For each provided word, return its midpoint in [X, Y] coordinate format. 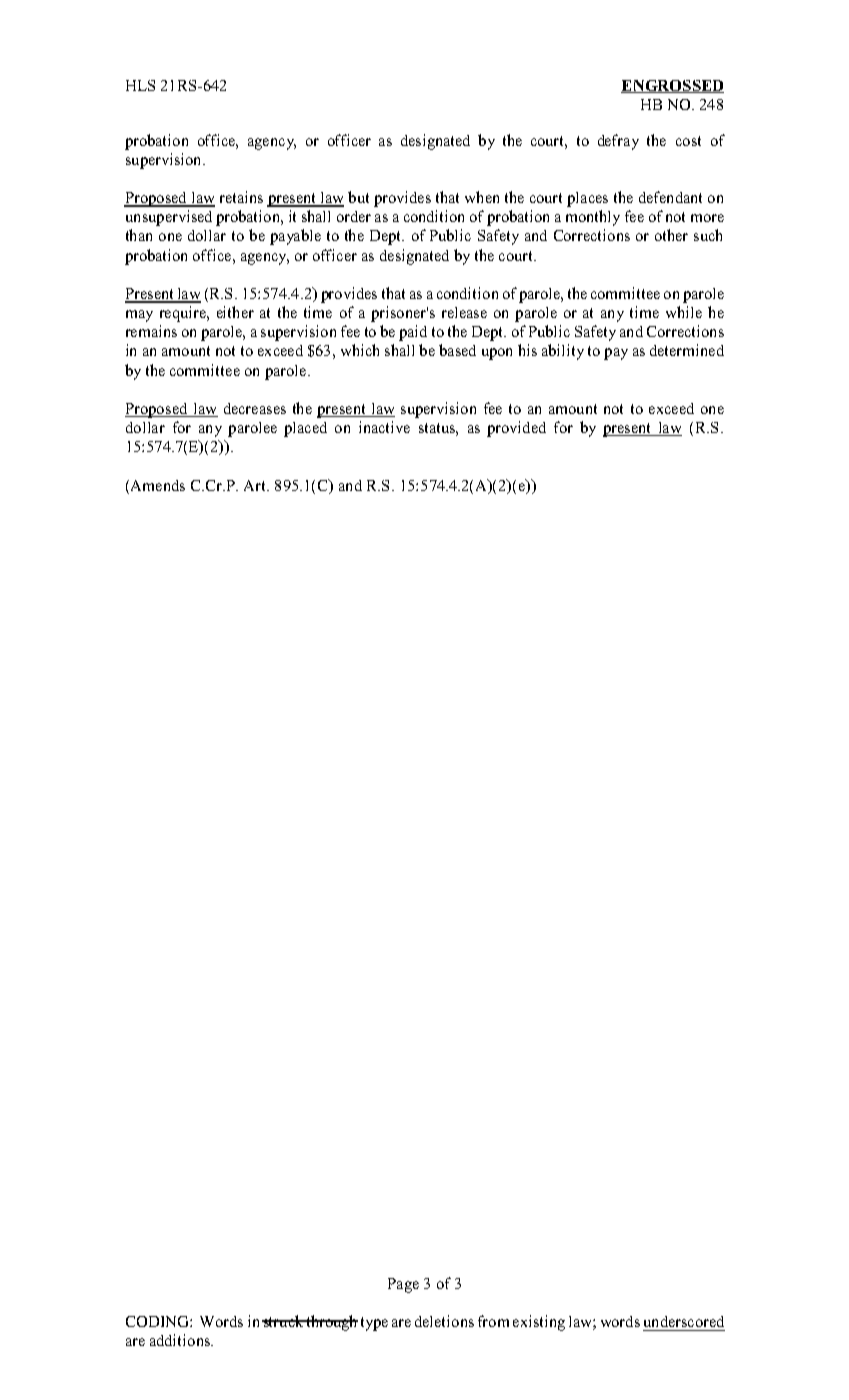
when [482, 197]
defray [618, 142]
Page [403, 1285]
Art [256, 485]
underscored [684, 1321]
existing [539, 1323]
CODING [158, 1321]
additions [181, 1340]
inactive [384, 427]
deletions [444, 1321]
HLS [140, 85]
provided [516, 429]
